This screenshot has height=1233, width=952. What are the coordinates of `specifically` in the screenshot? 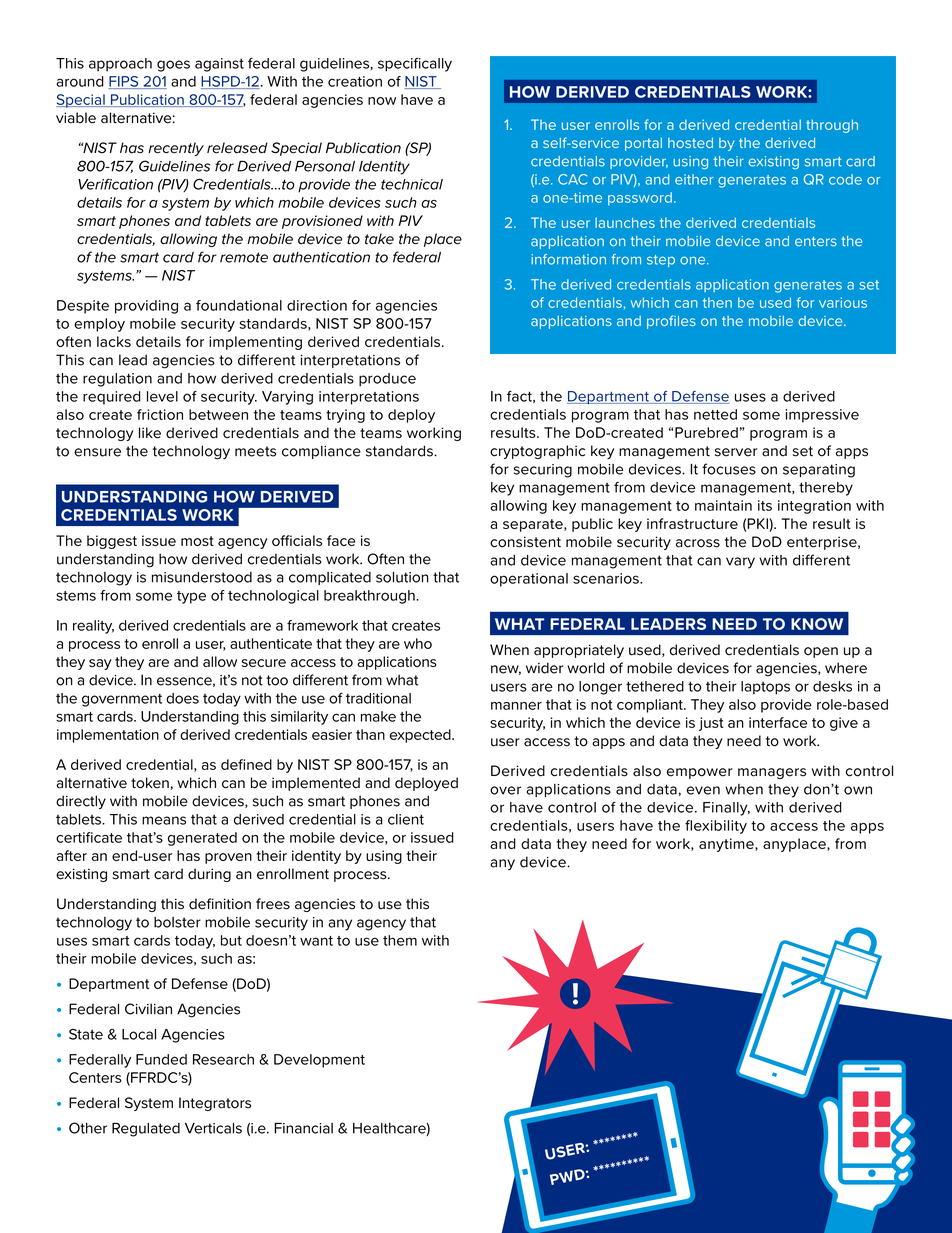 It's located at (415, 64).
